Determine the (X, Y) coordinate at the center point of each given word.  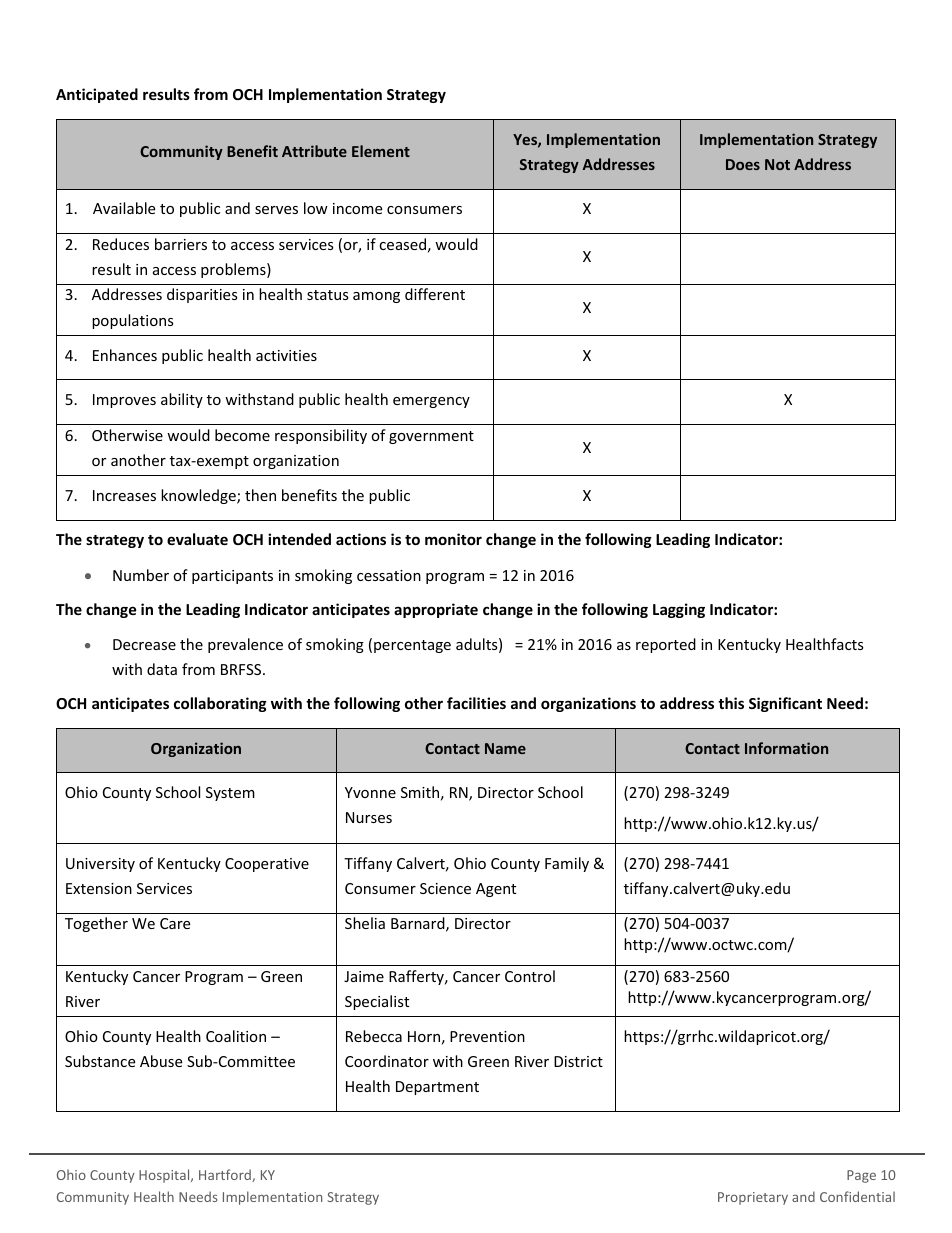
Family (567, 864)
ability (182, 400)
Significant (785, 704)
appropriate (436, 610)
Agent (496, 890)
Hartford (226, 1175)
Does (743, 164)
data (162, 669)
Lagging (679, 610)
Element (381, 151)
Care (175, 923)
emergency (431, 402)
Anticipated (97, 95)
